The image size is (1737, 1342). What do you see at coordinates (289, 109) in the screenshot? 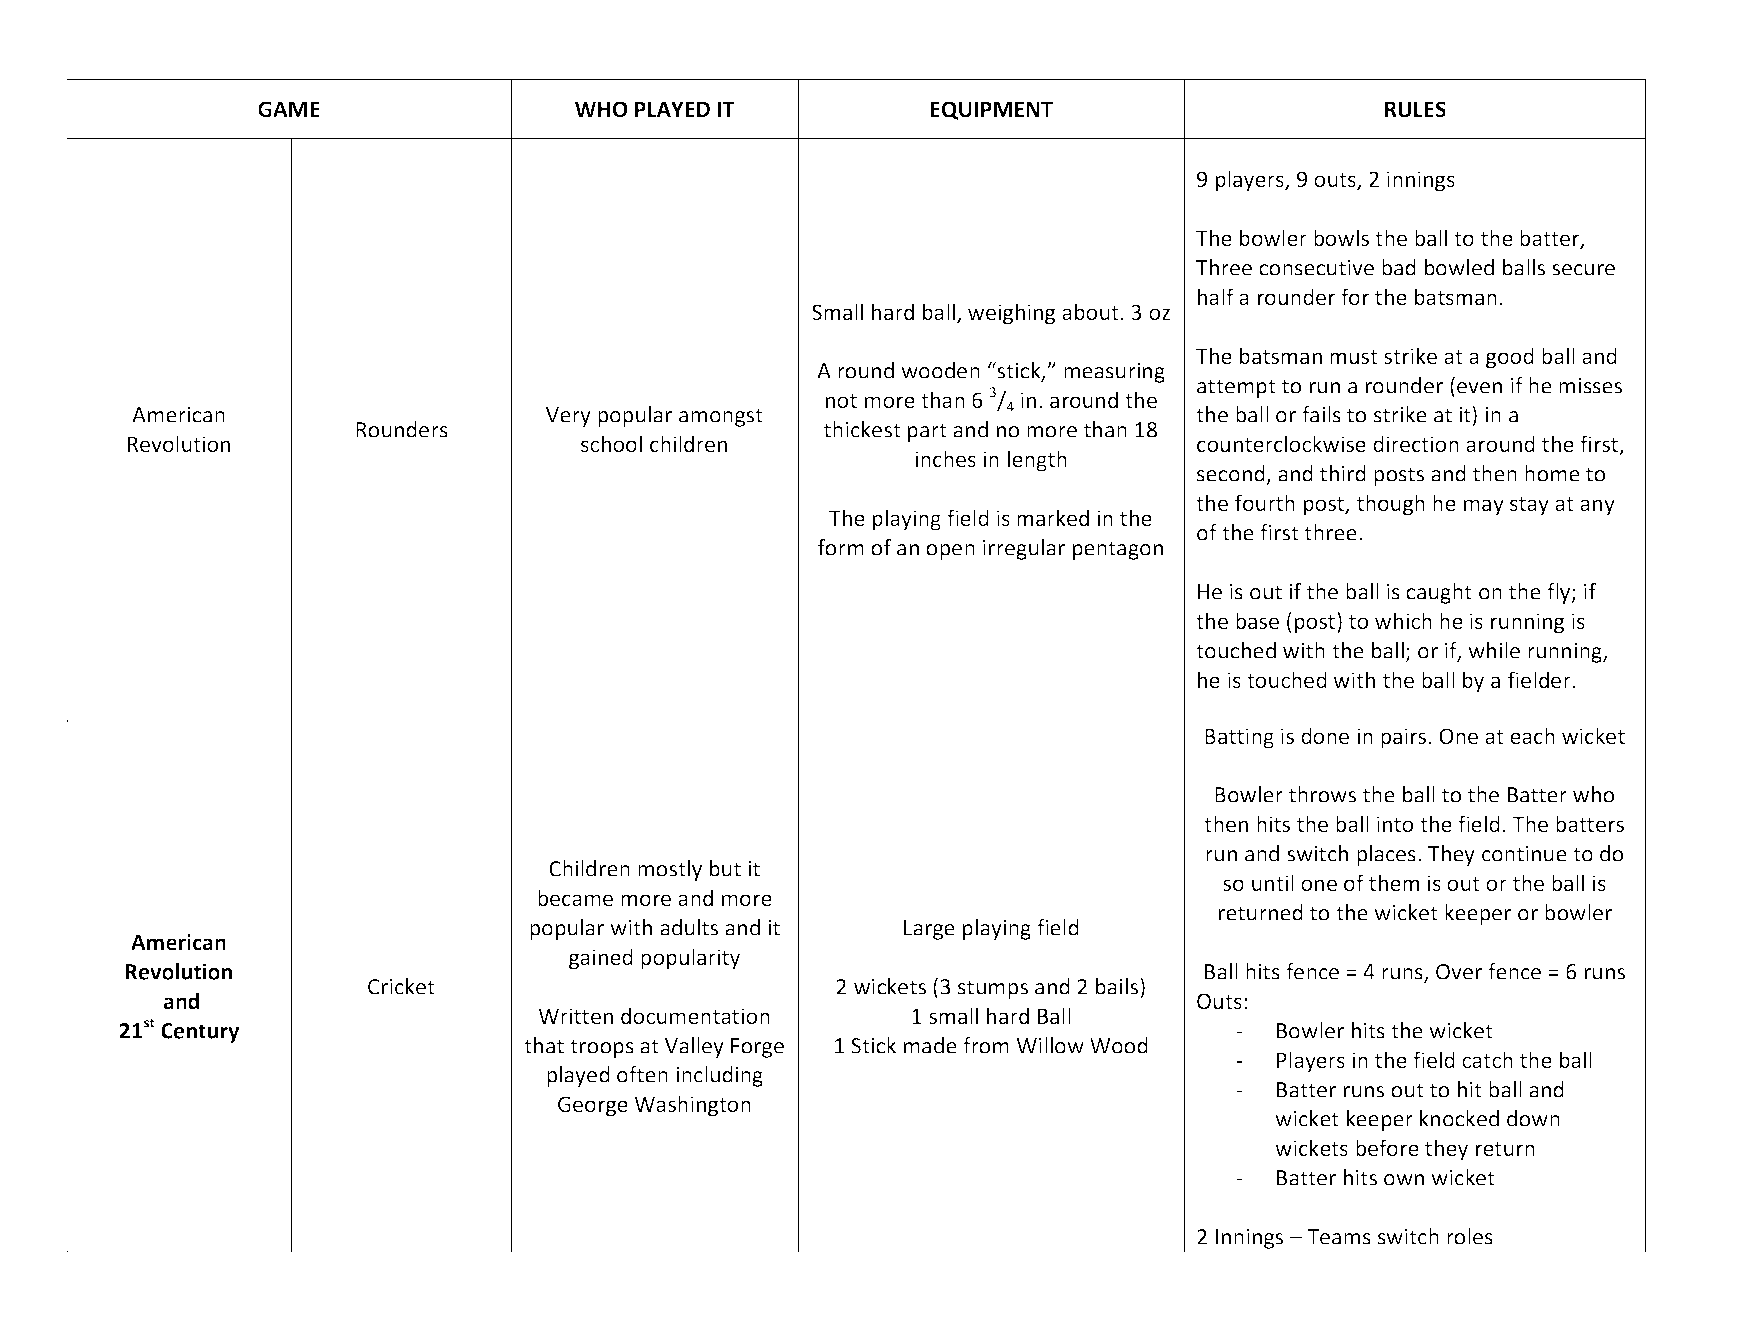
I see `GAME` at bounding box center [289, 109].
